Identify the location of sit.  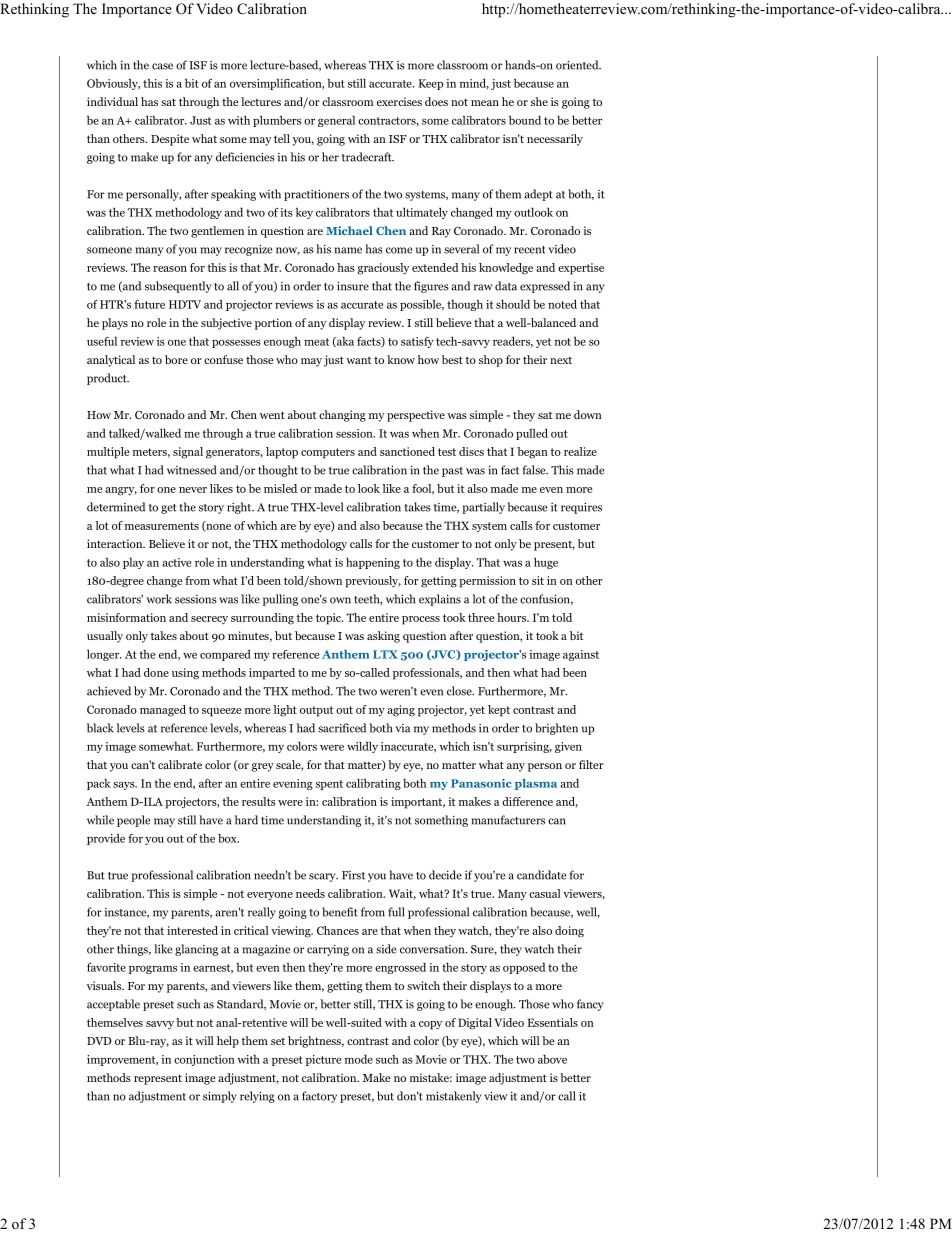
(538, 580).
